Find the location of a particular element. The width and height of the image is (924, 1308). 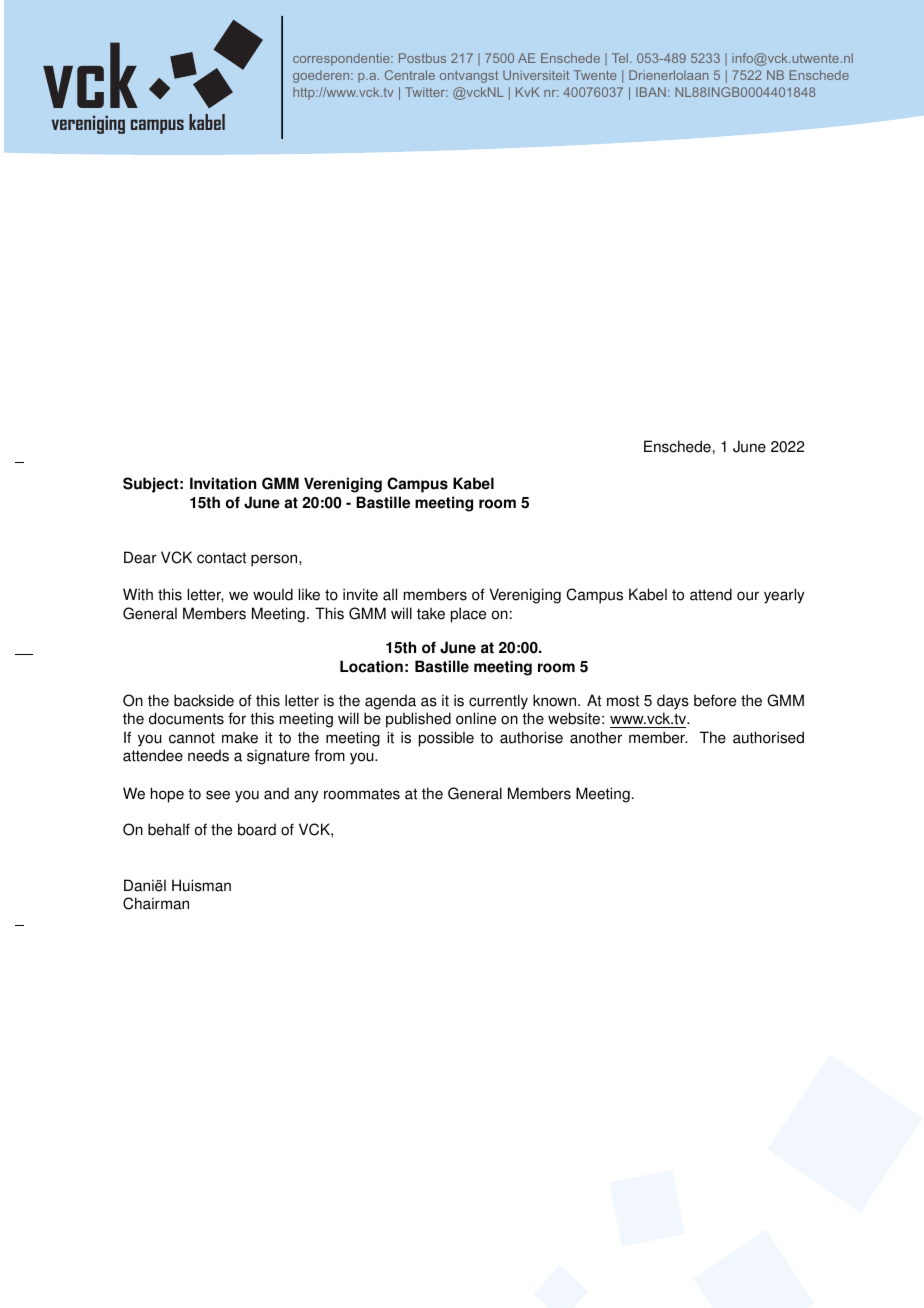

Centrale is located at coordinates (410, 75).
